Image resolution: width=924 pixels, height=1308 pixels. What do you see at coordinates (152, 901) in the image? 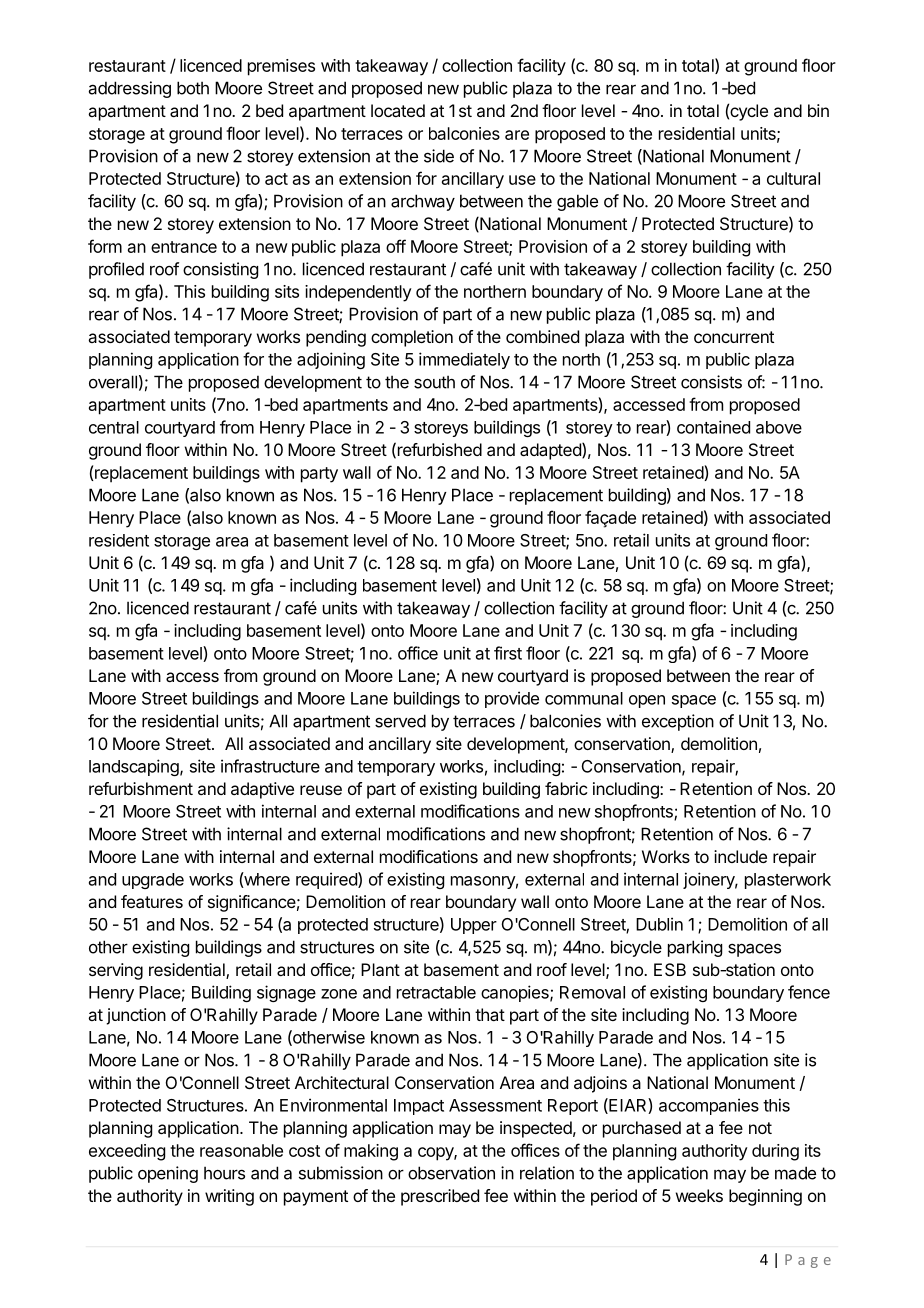
I see `features` at bounding box center [152, 901].
